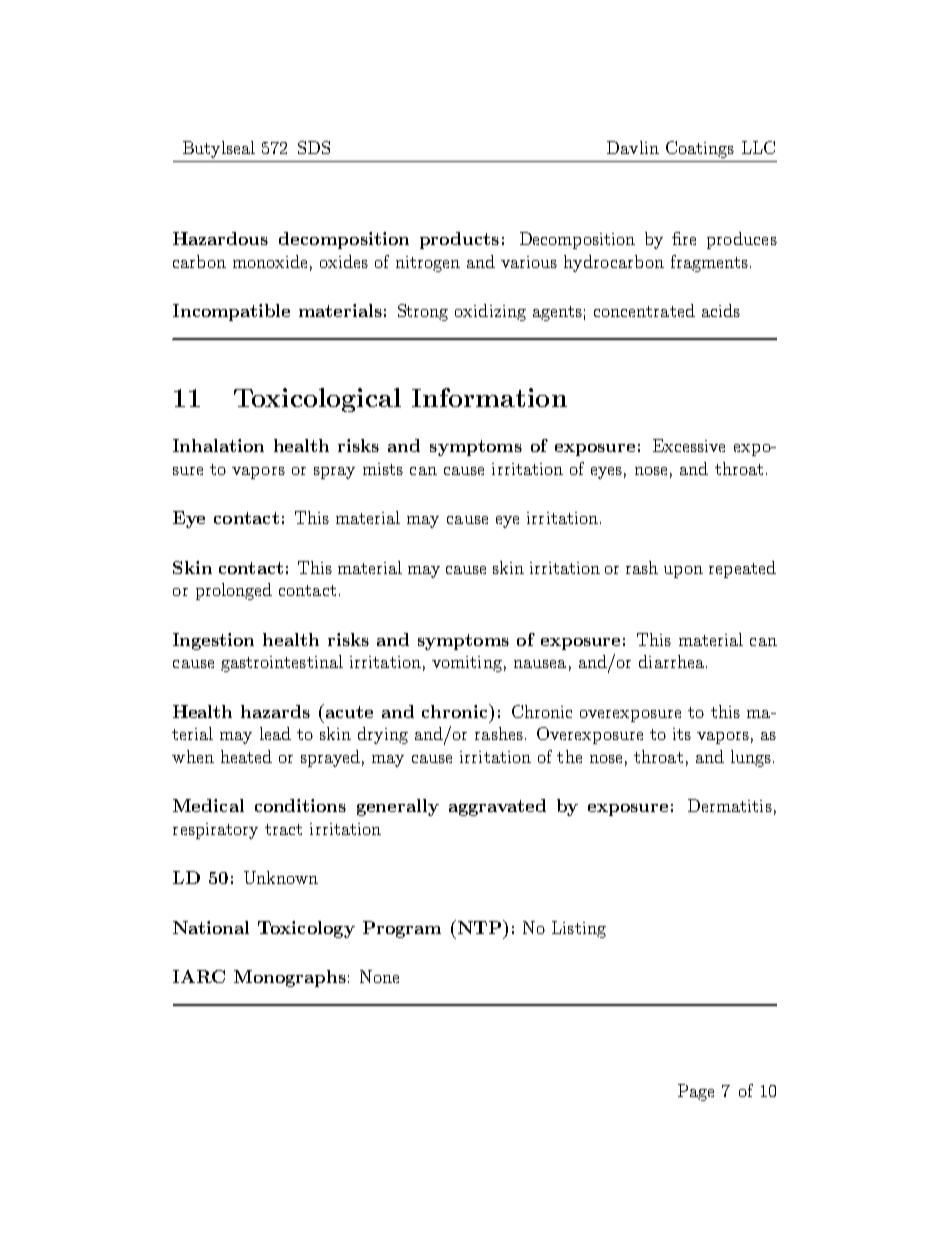  What do you see at coordinates (290, 978) in the screenshot?
I see `Monographs` at bounding box center [290, 978].
